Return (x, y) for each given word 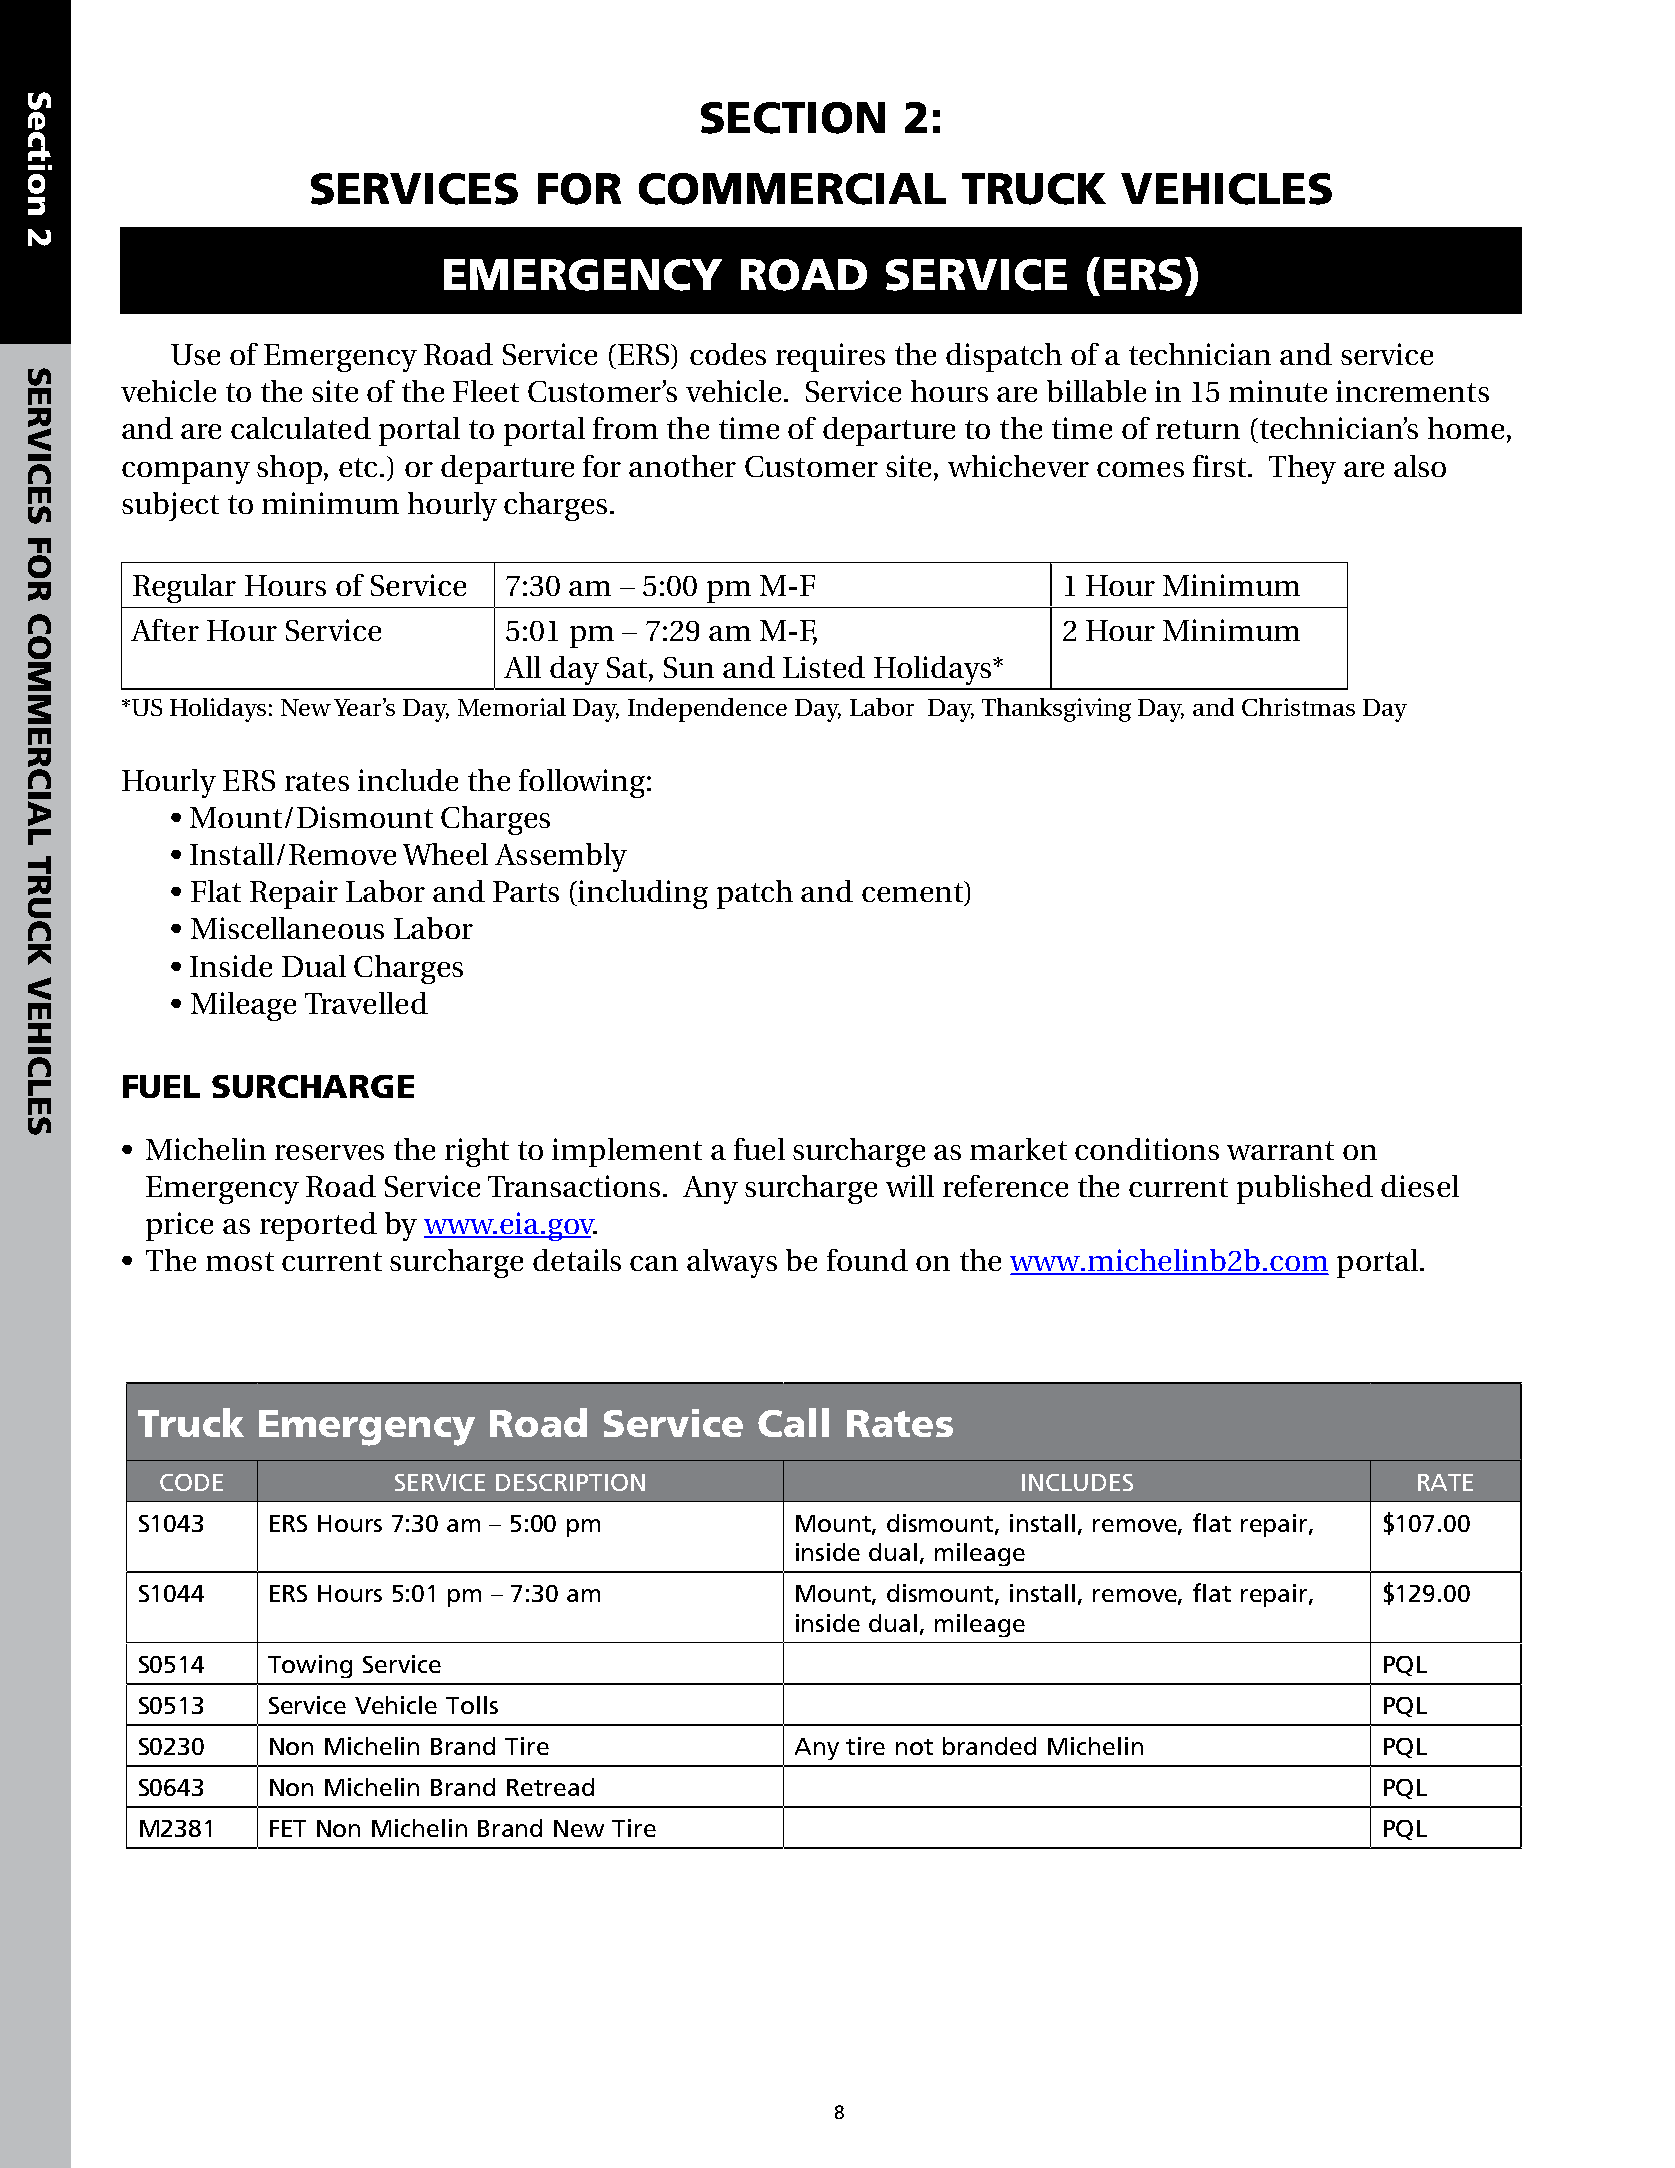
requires (830, 357)
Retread (550, 1787)
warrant (1280, 1150)
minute (1278, 391)
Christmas (1298, 707)
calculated (301, 428)
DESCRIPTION (570, 1482)
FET (288, 1828)
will (910, 1186)
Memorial (512, 707)
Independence (707, 710)
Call (793, 1422)
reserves (329, 1152)
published (1305, 1189)
